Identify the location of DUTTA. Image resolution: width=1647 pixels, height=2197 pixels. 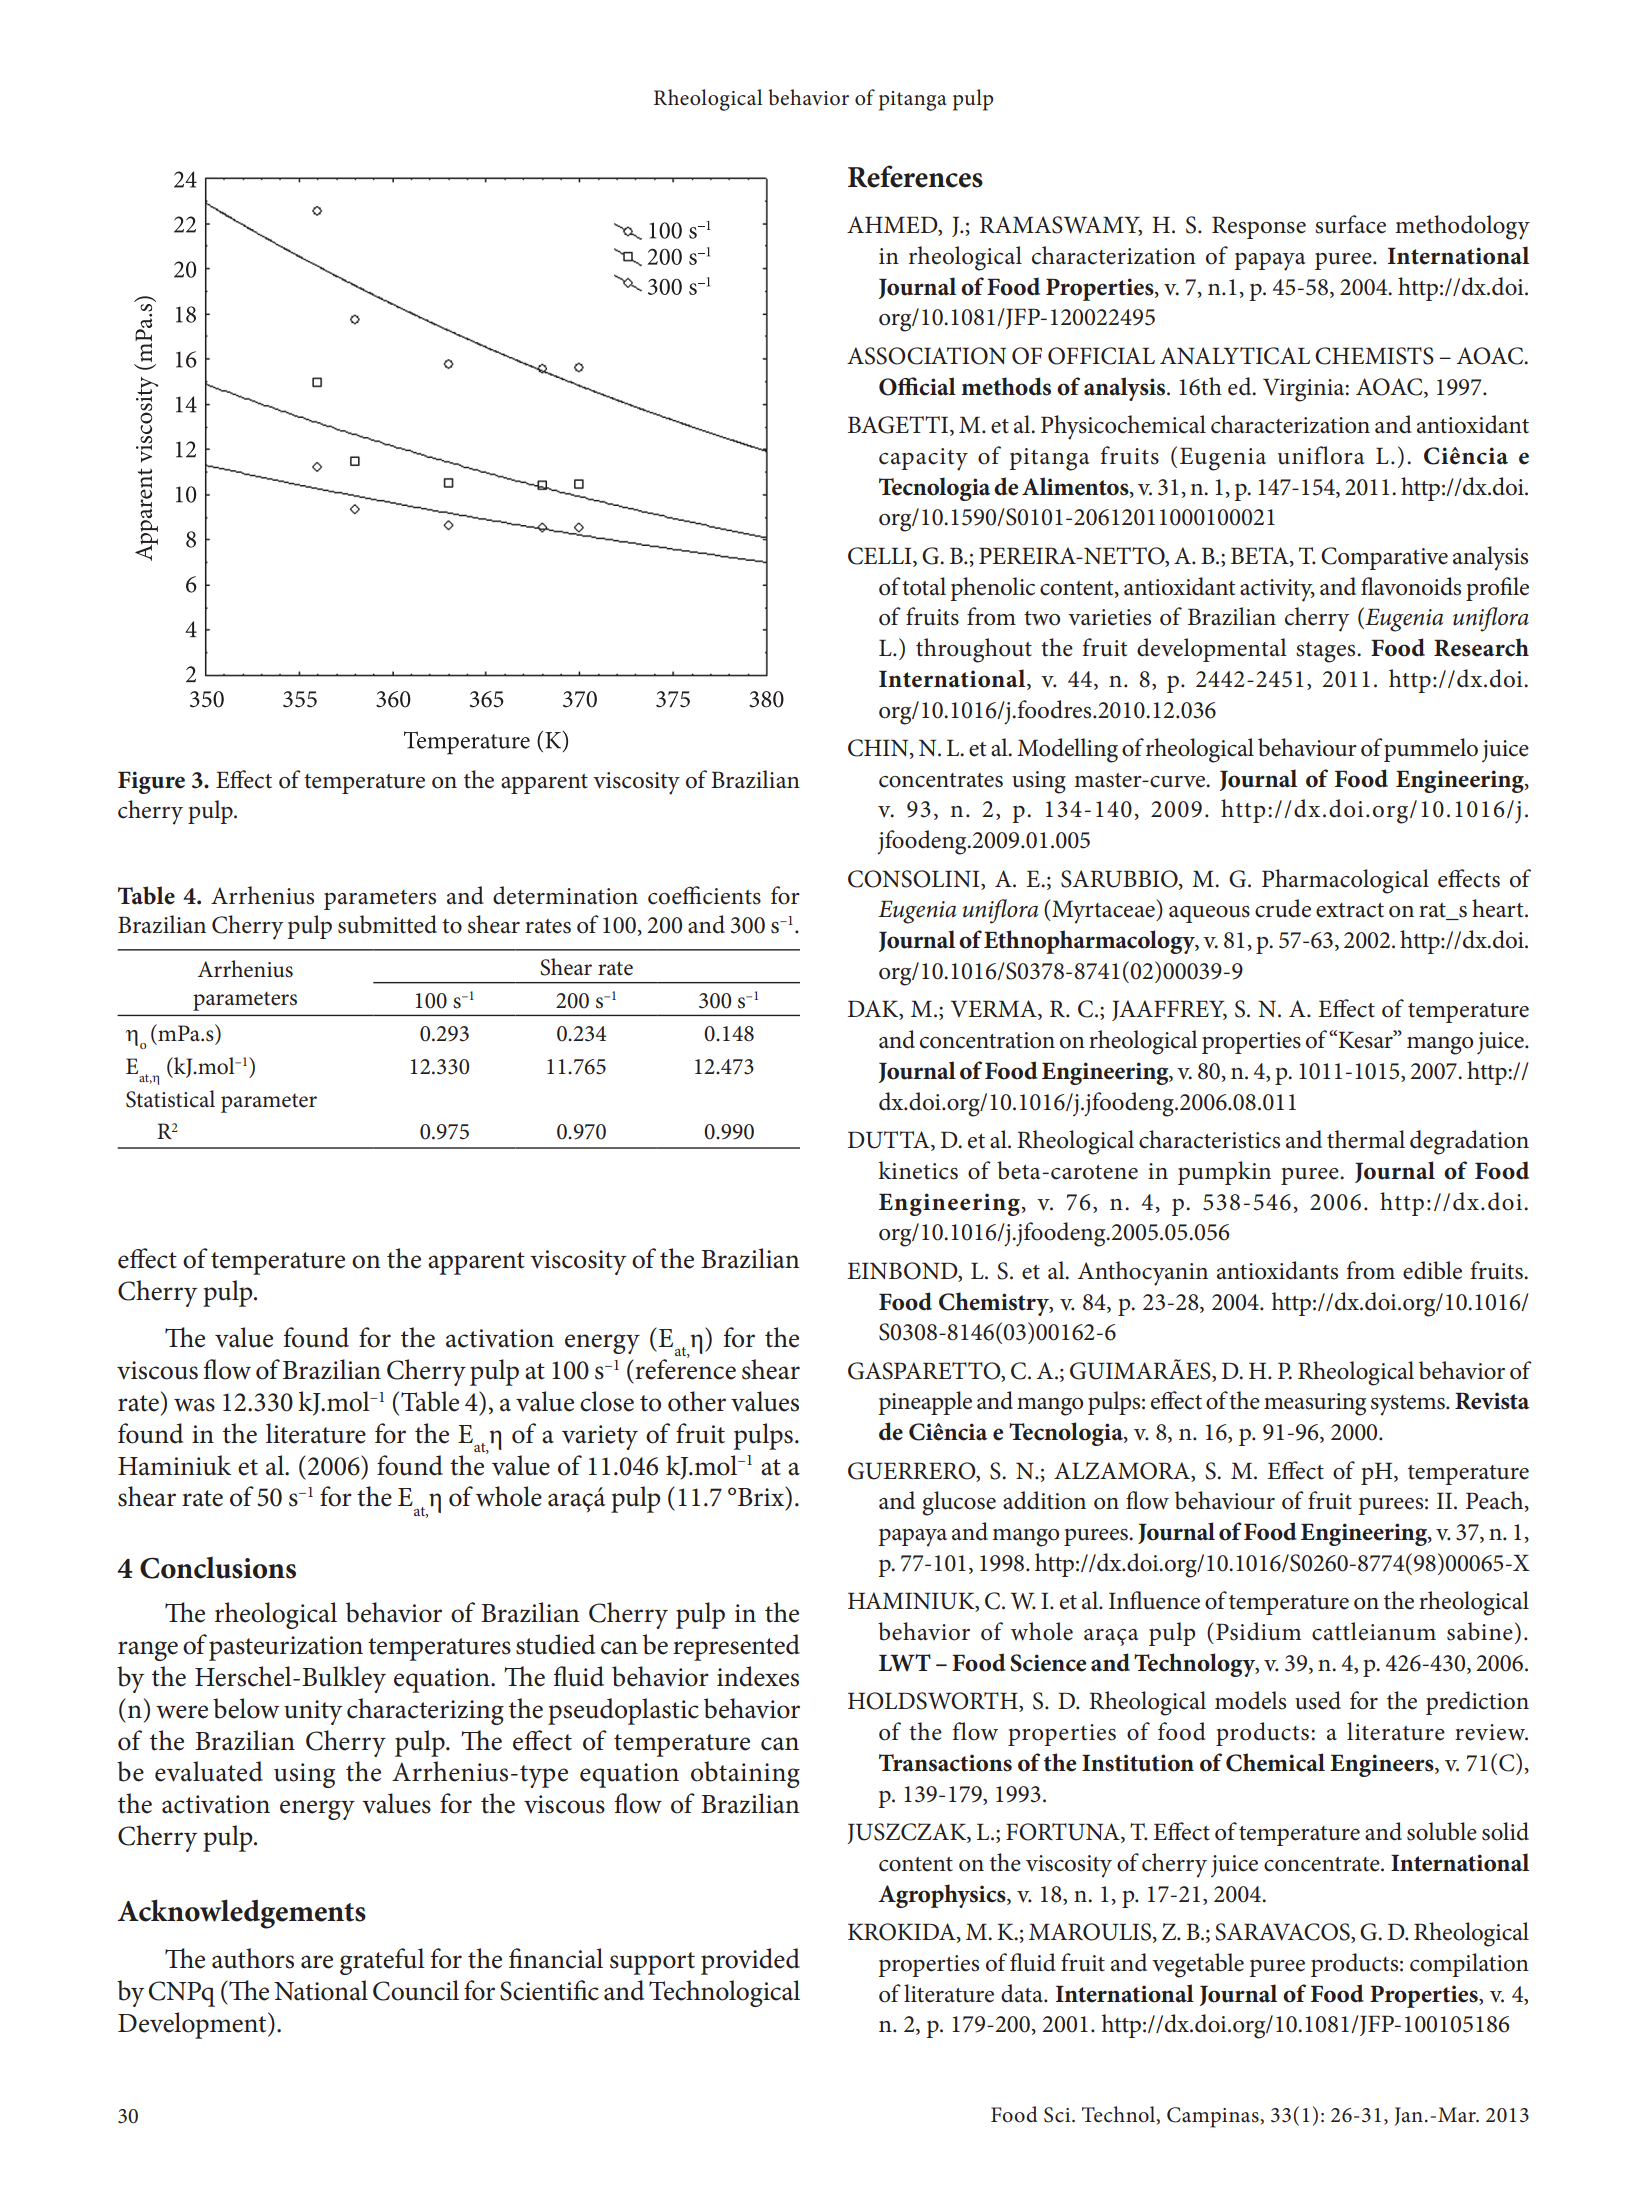
(890, 1141).
